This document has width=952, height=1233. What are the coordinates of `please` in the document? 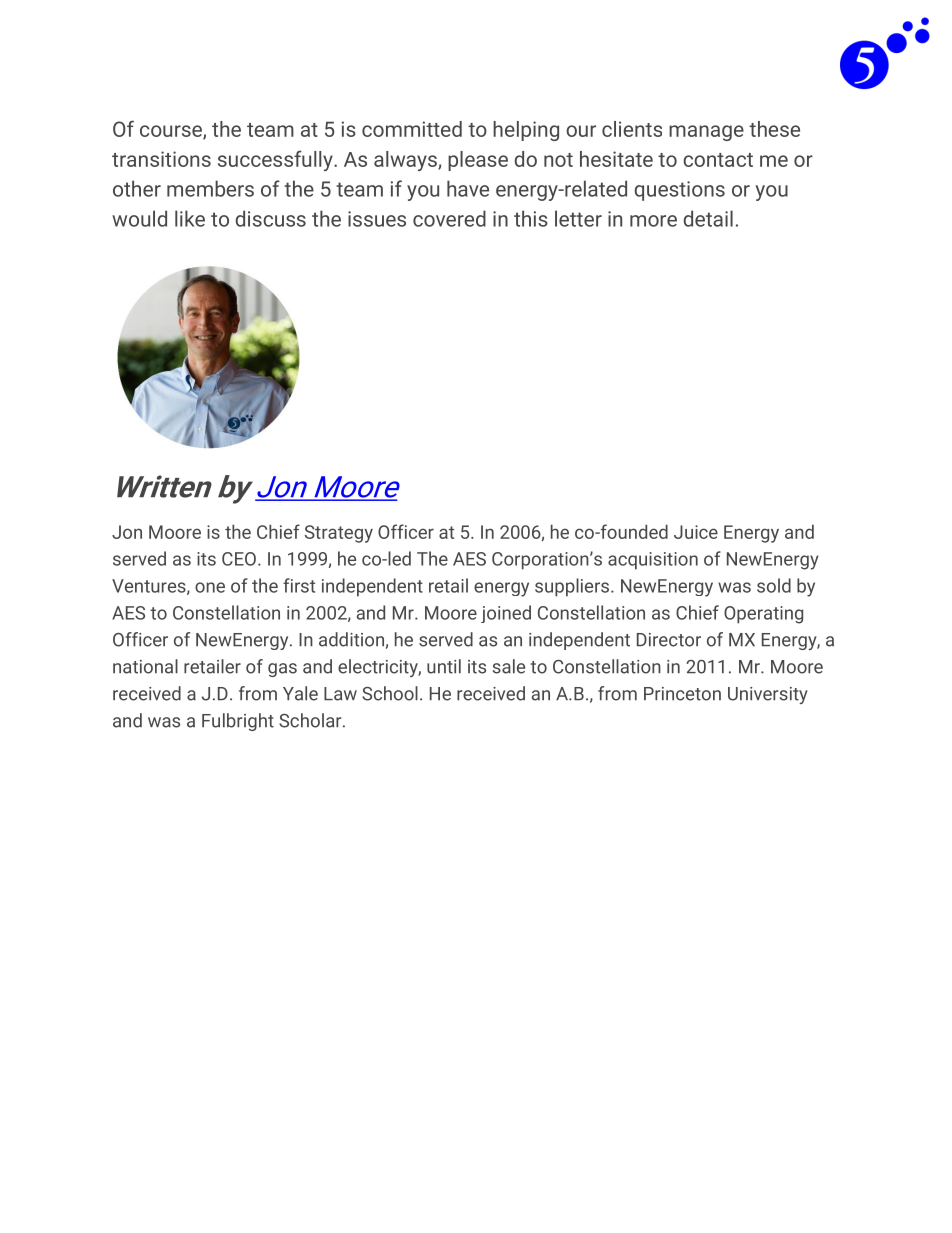 It's located at (478, 161).
